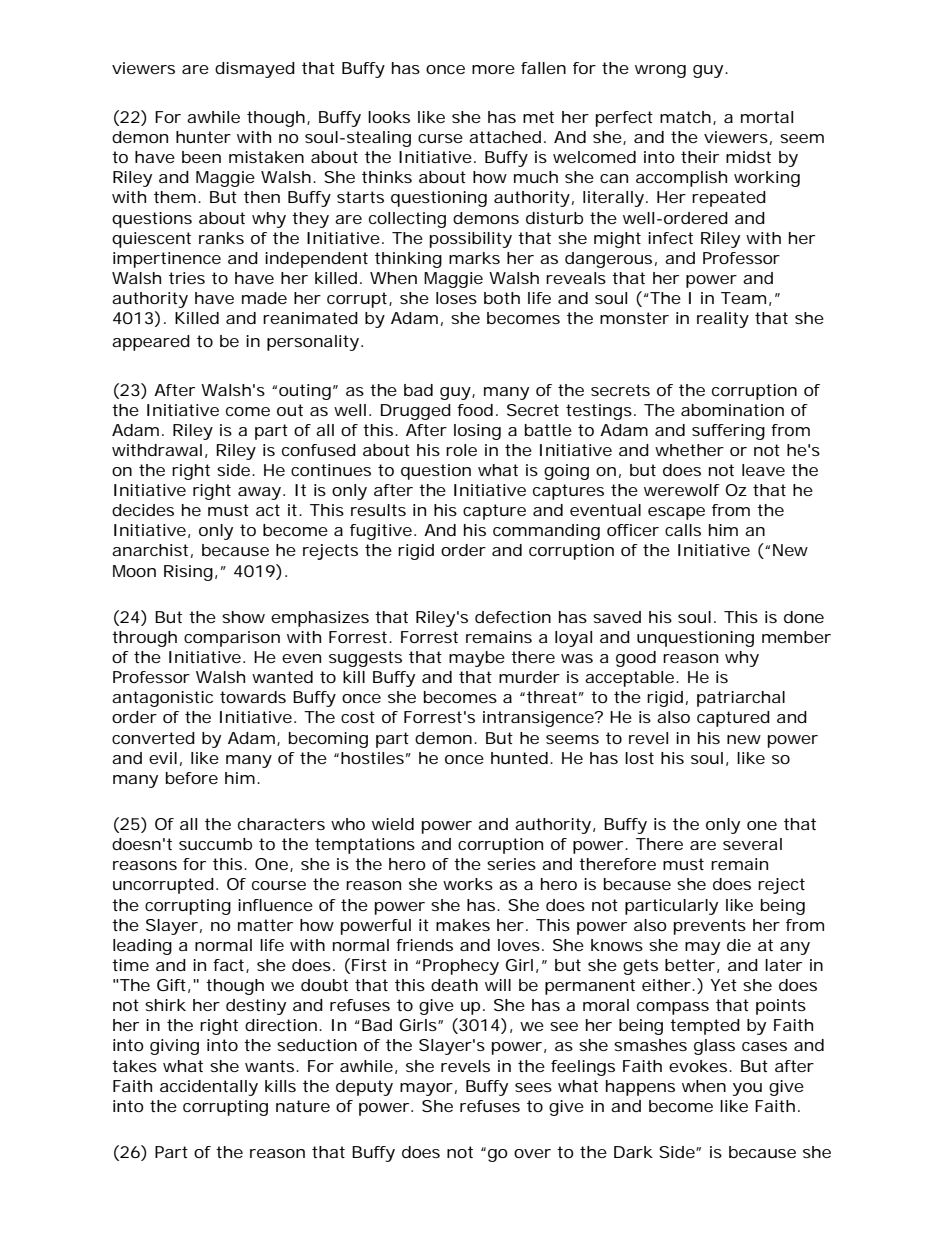 Image resolution: width=952 pixels, height=1233 pixels. I want to click on member, so click(796, 637).
